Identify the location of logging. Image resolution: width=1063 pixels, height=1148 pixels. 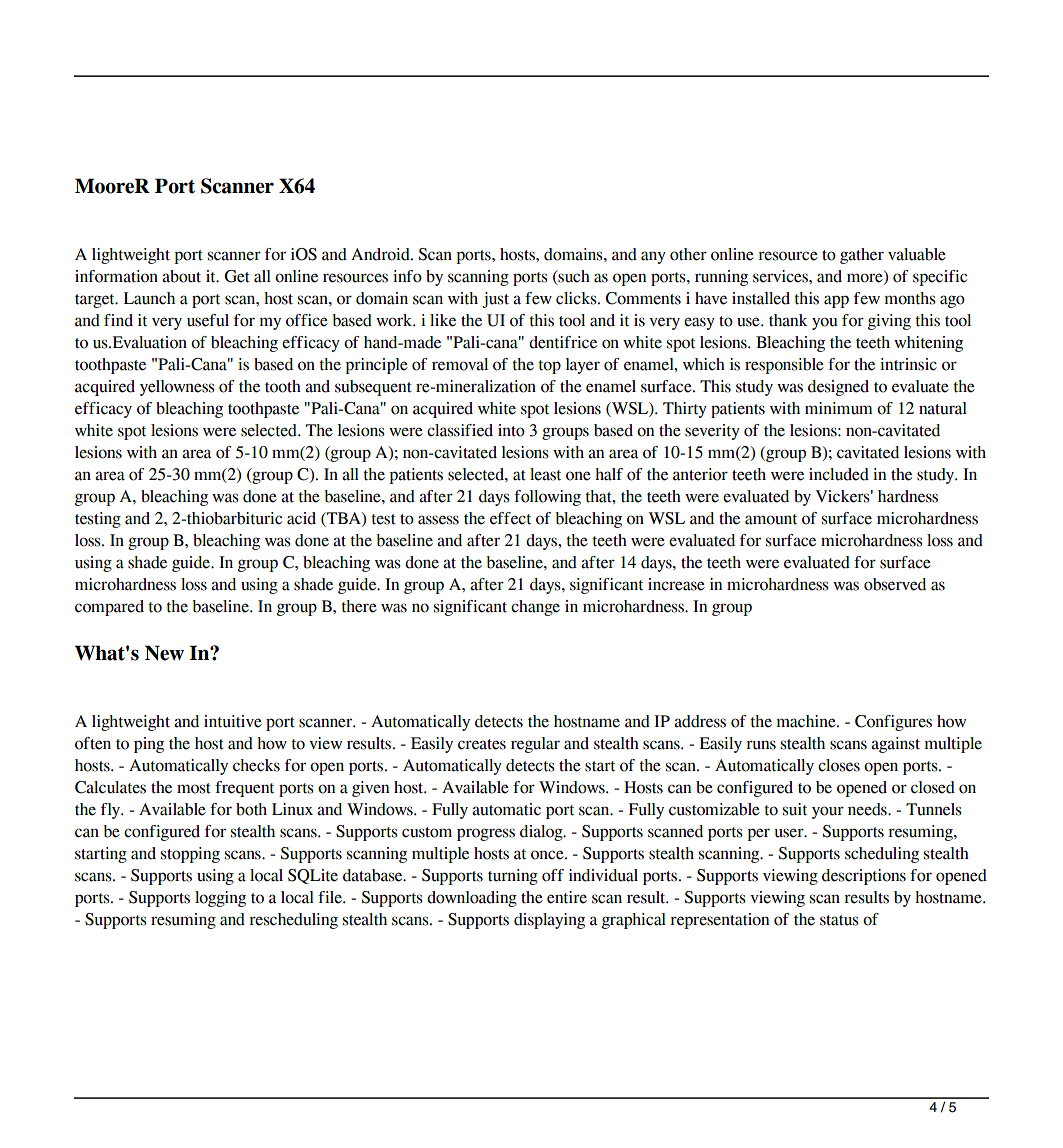
(220, 899).
